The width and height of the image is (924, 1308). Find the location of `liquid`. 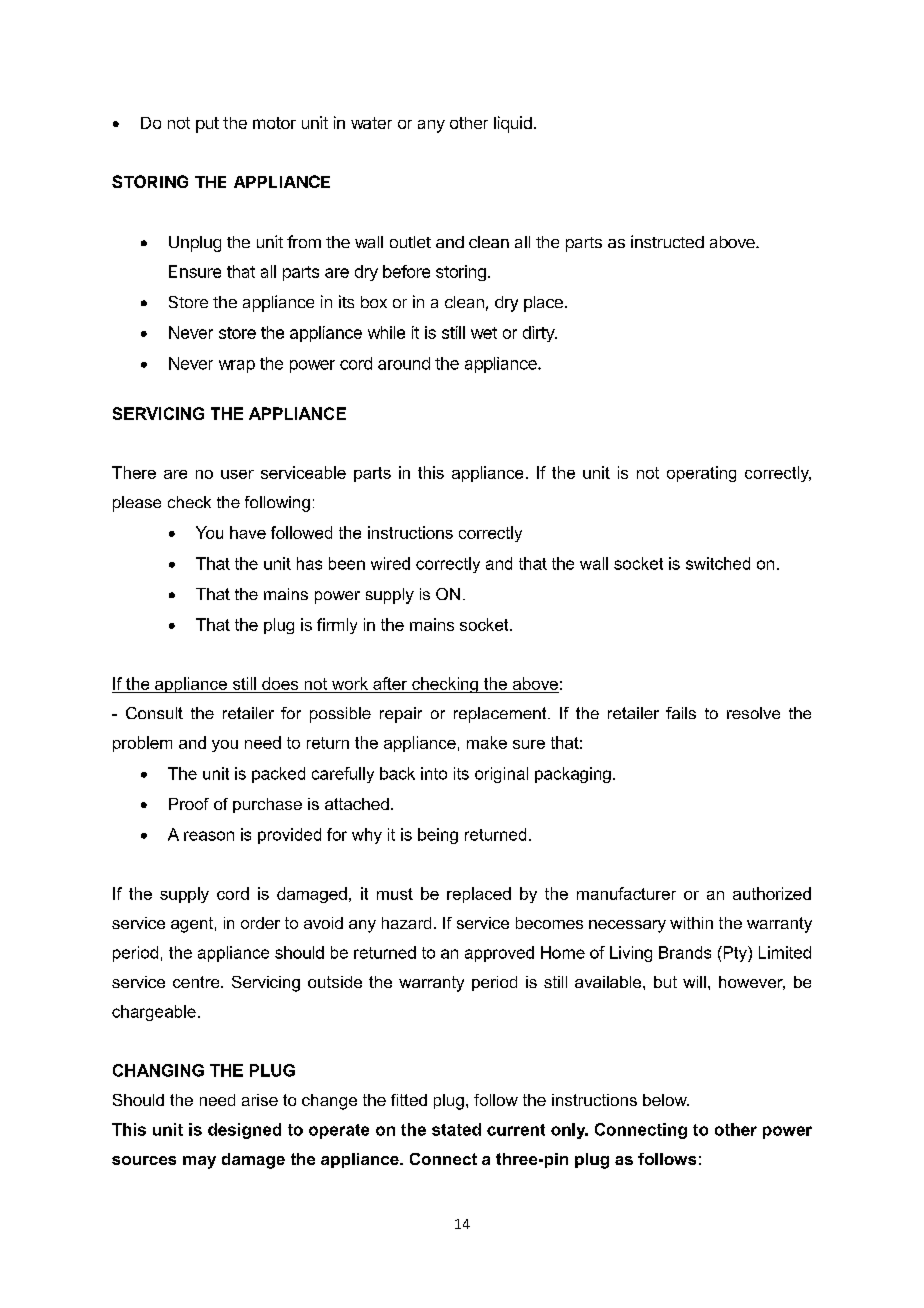

liquid is located at coordinates (513, 124).
